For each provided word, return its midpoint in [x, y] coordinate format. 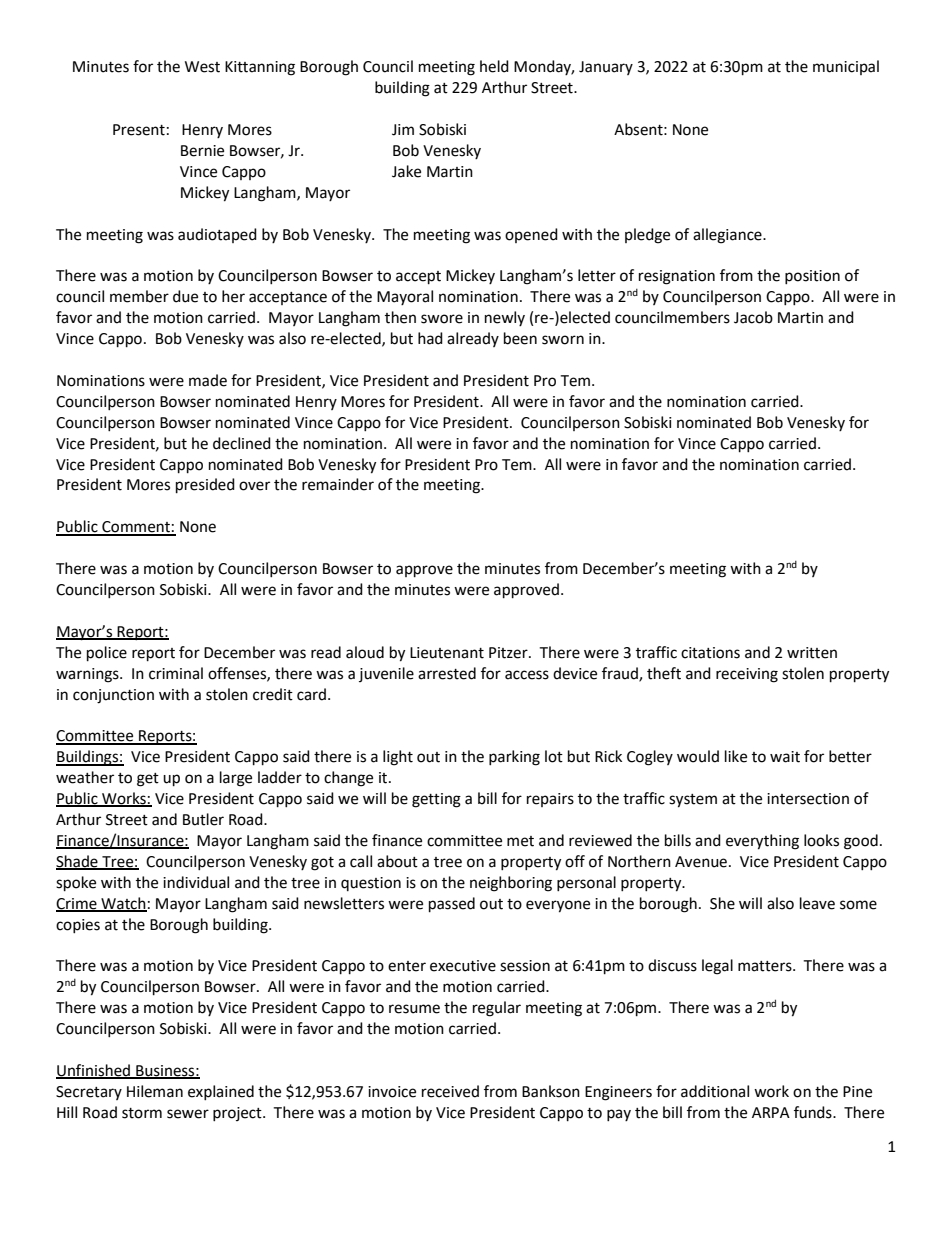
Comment [136, 528]
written [812, 653]
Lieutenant [447, 653]
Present [139, 130]
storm [142, 1113]
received [450, 1091]
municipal [846, 67]
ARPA [771, 1112]
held [494, 66]
